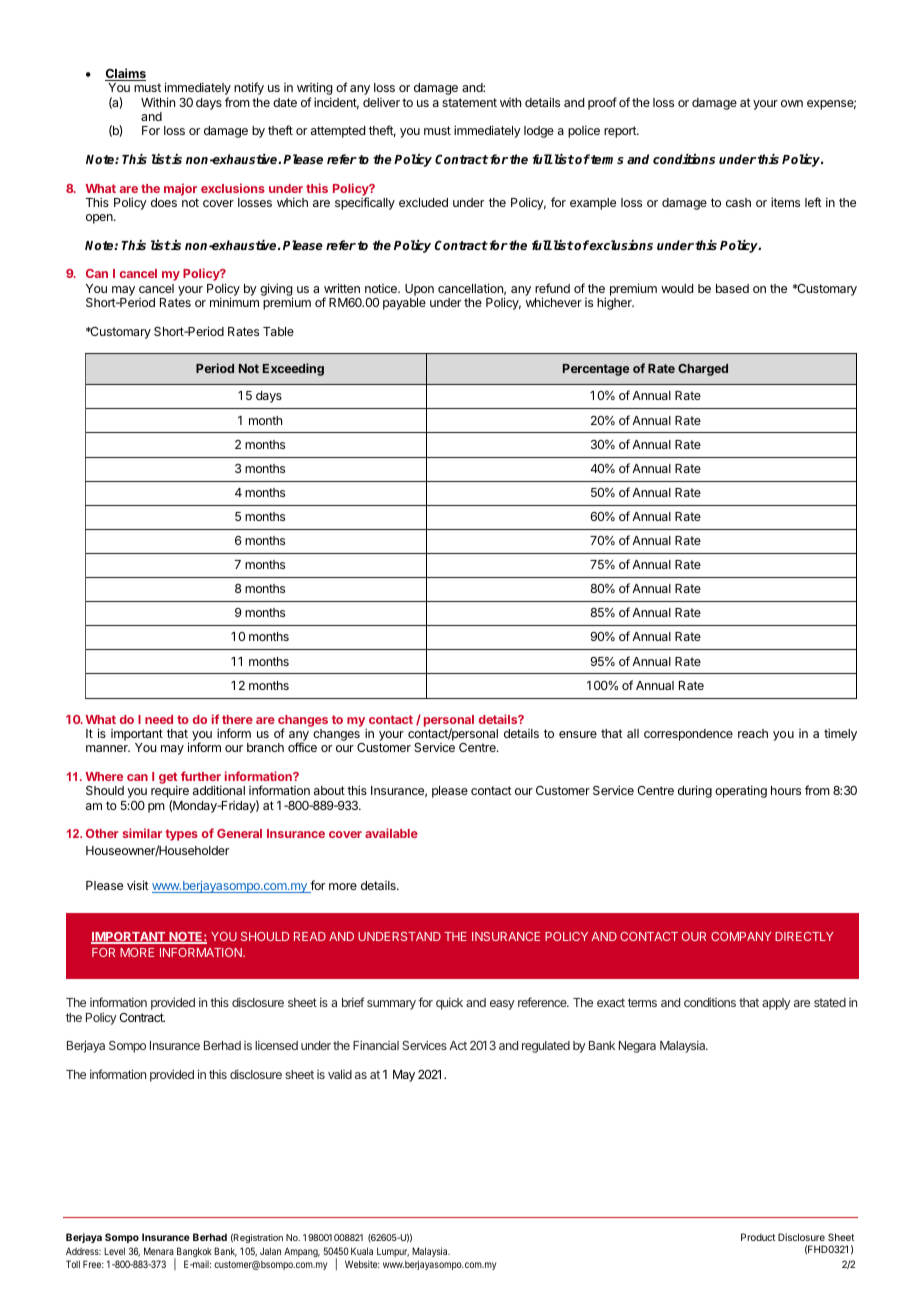 Image resolution: width=924 pixels, height=1309 pixels. What do you see at coordinates (753, 733) in the screenshot?
I see `reach` at bounding box center [753, 733].
